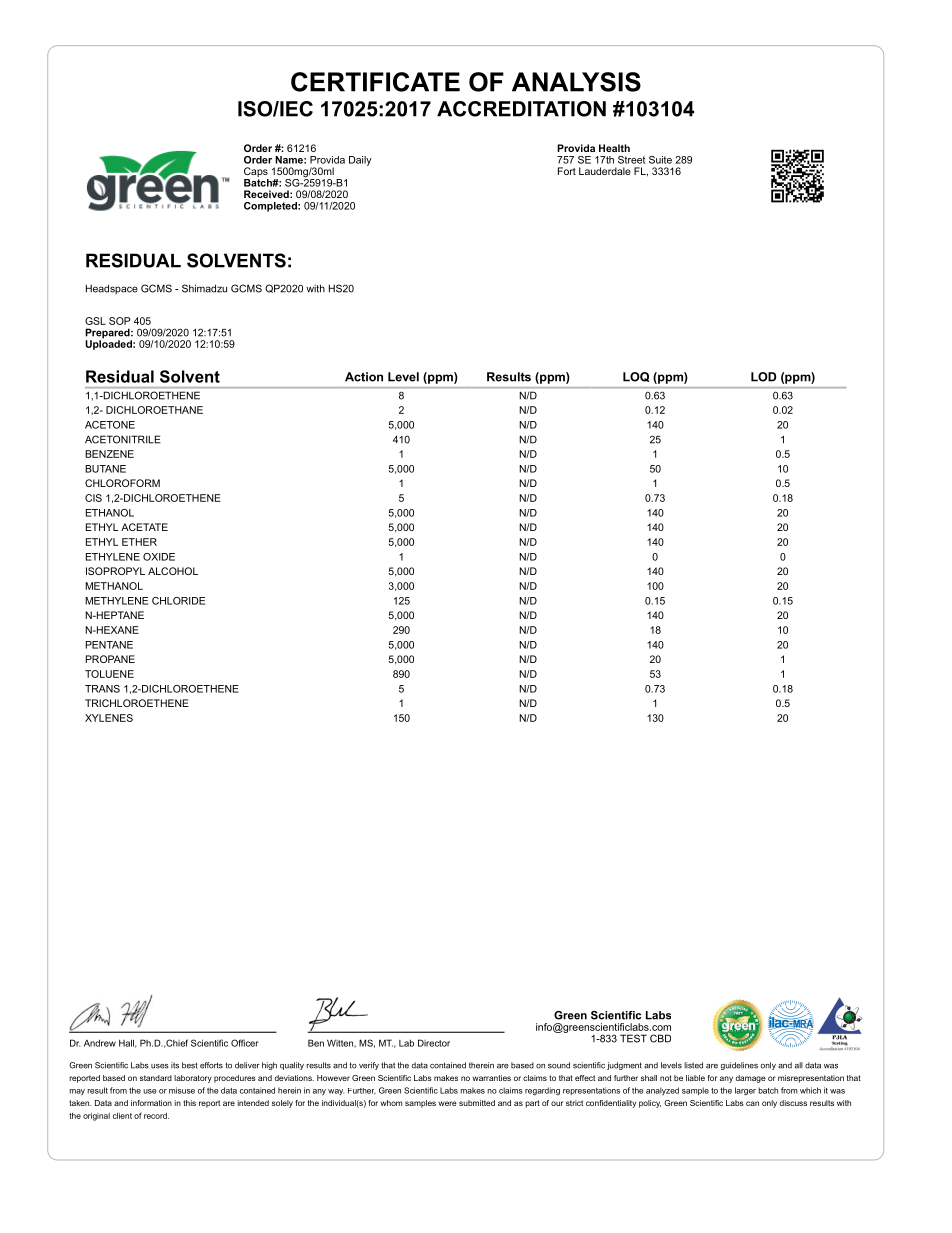 The width and height of the page is (952, 1233). I want to click on TRANS, so click(102, 689).
